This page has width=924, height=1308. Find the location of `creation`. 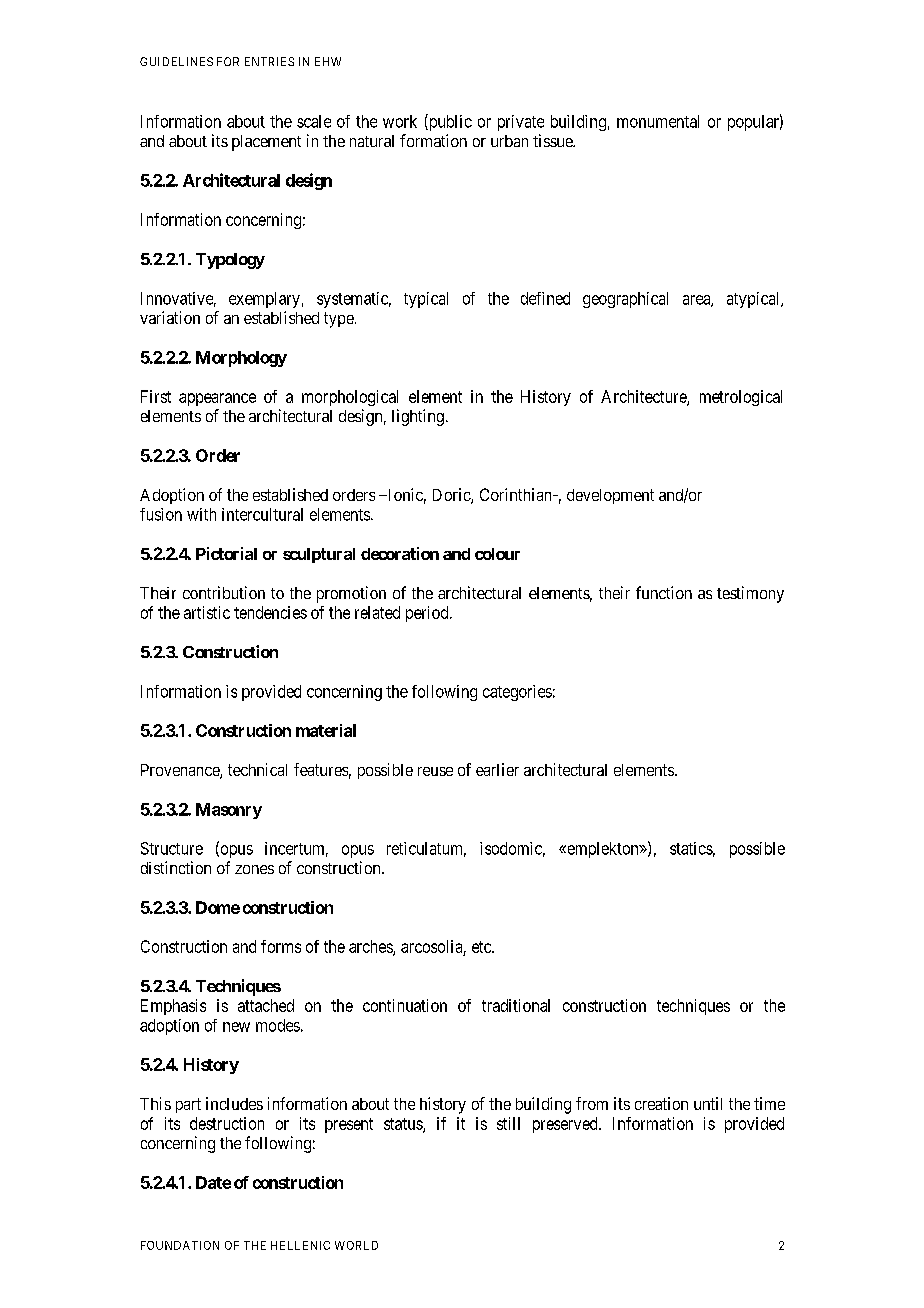

creation is located at coordinates (661, 1103).
